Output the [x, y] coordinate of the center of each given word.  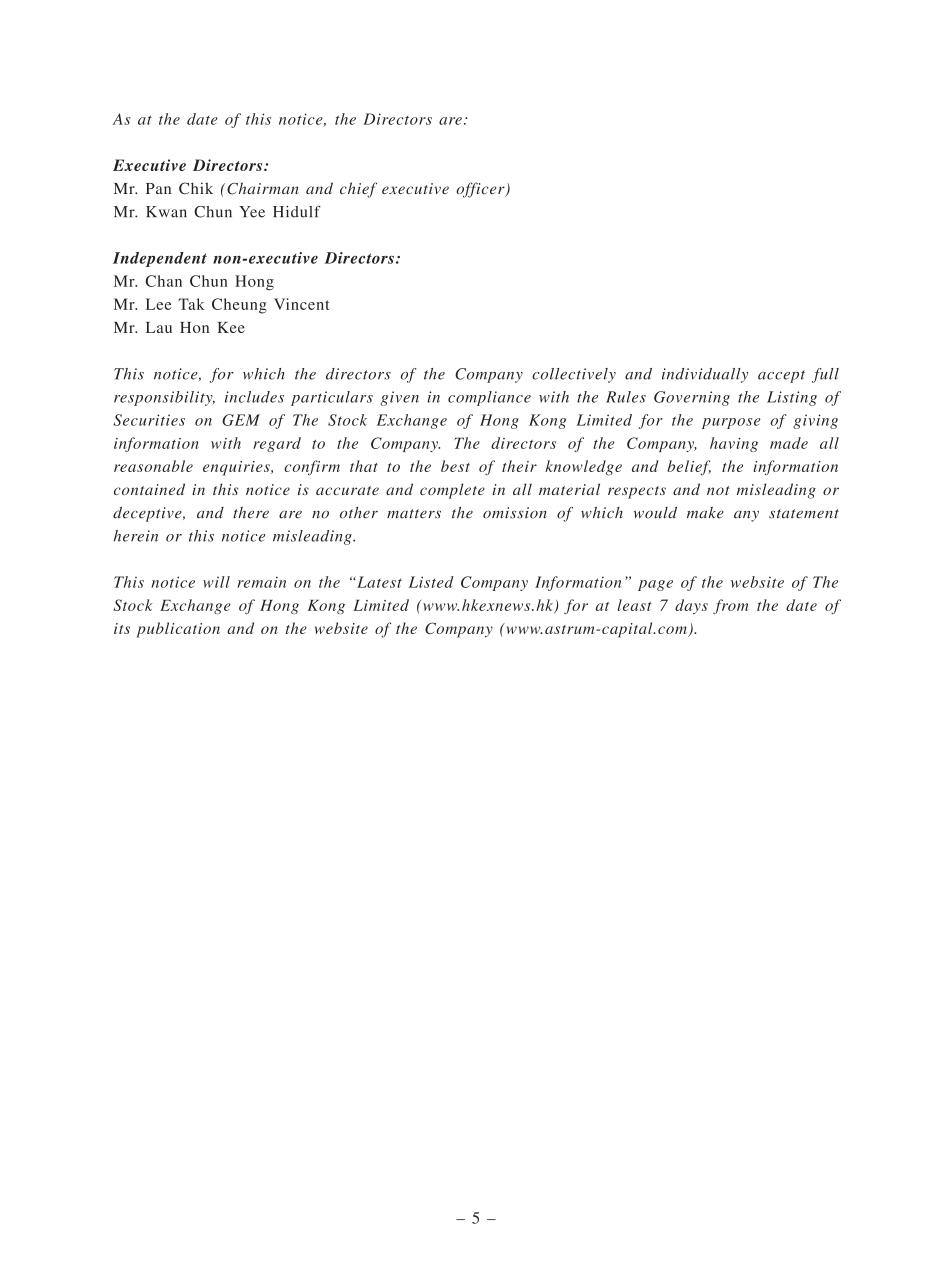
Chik [196, 188]
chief [358, 190]
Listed [431, 582]
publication [178, 630]
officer [481, 190]
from [730, 606]
